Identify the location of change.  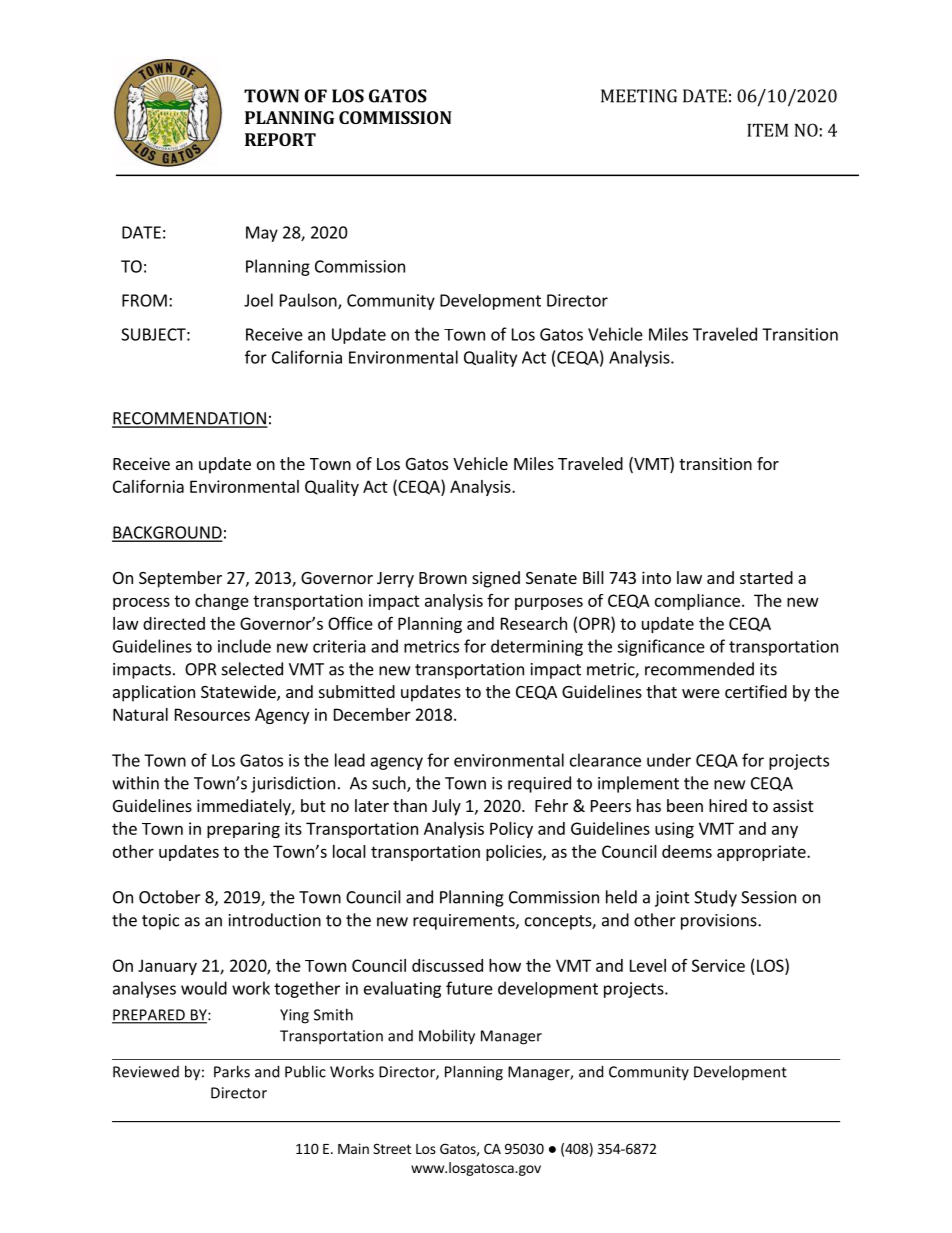
(222, 602).
